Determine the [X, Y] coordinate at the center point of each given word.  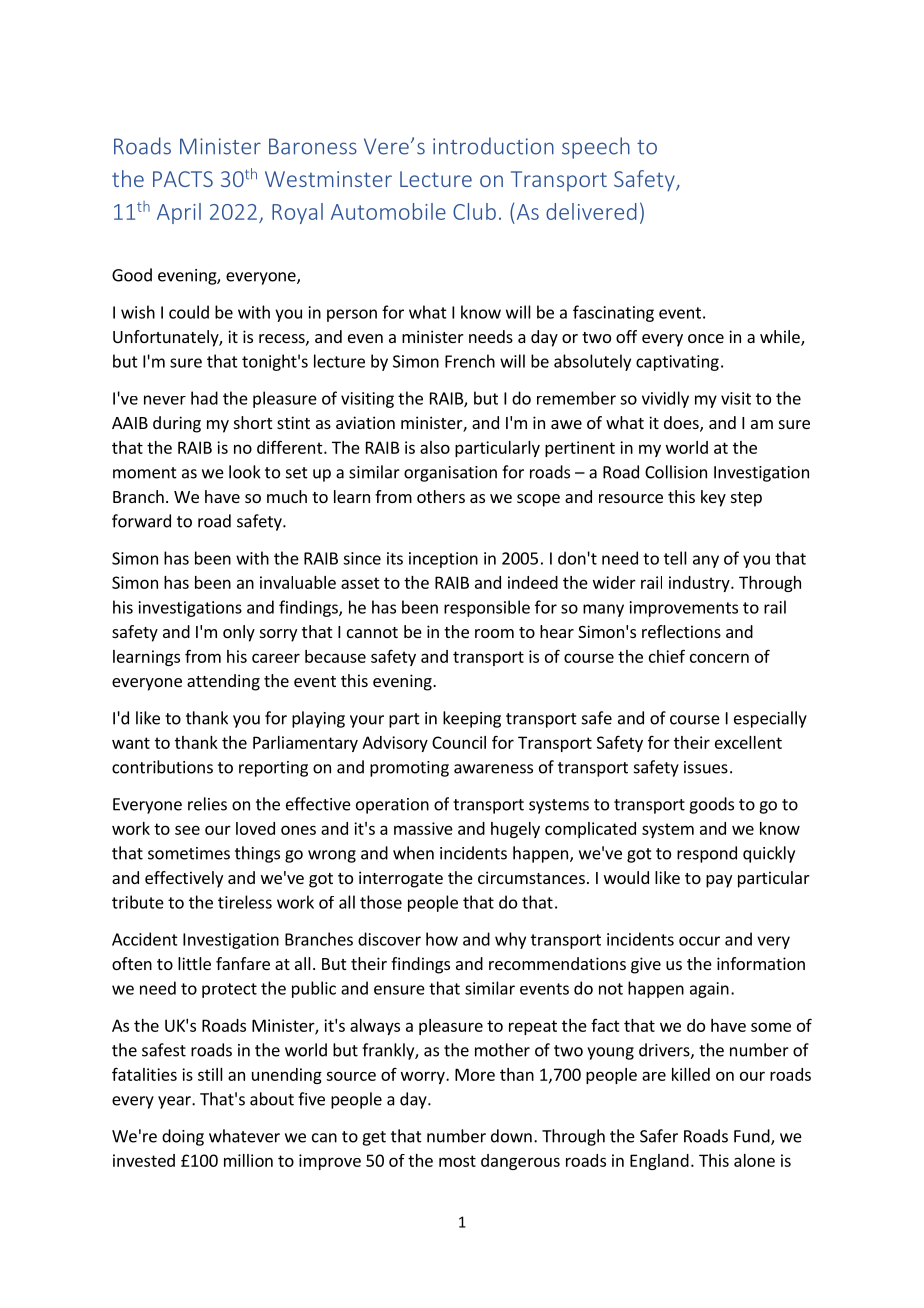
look [245, 472]
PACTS [183, 179]
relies [207, 804]
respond [707, 854]
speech [596, 148]
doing [183, 1137]
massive [423, 828]
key [713, 498]
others [441, 496]
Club [474, 211]
